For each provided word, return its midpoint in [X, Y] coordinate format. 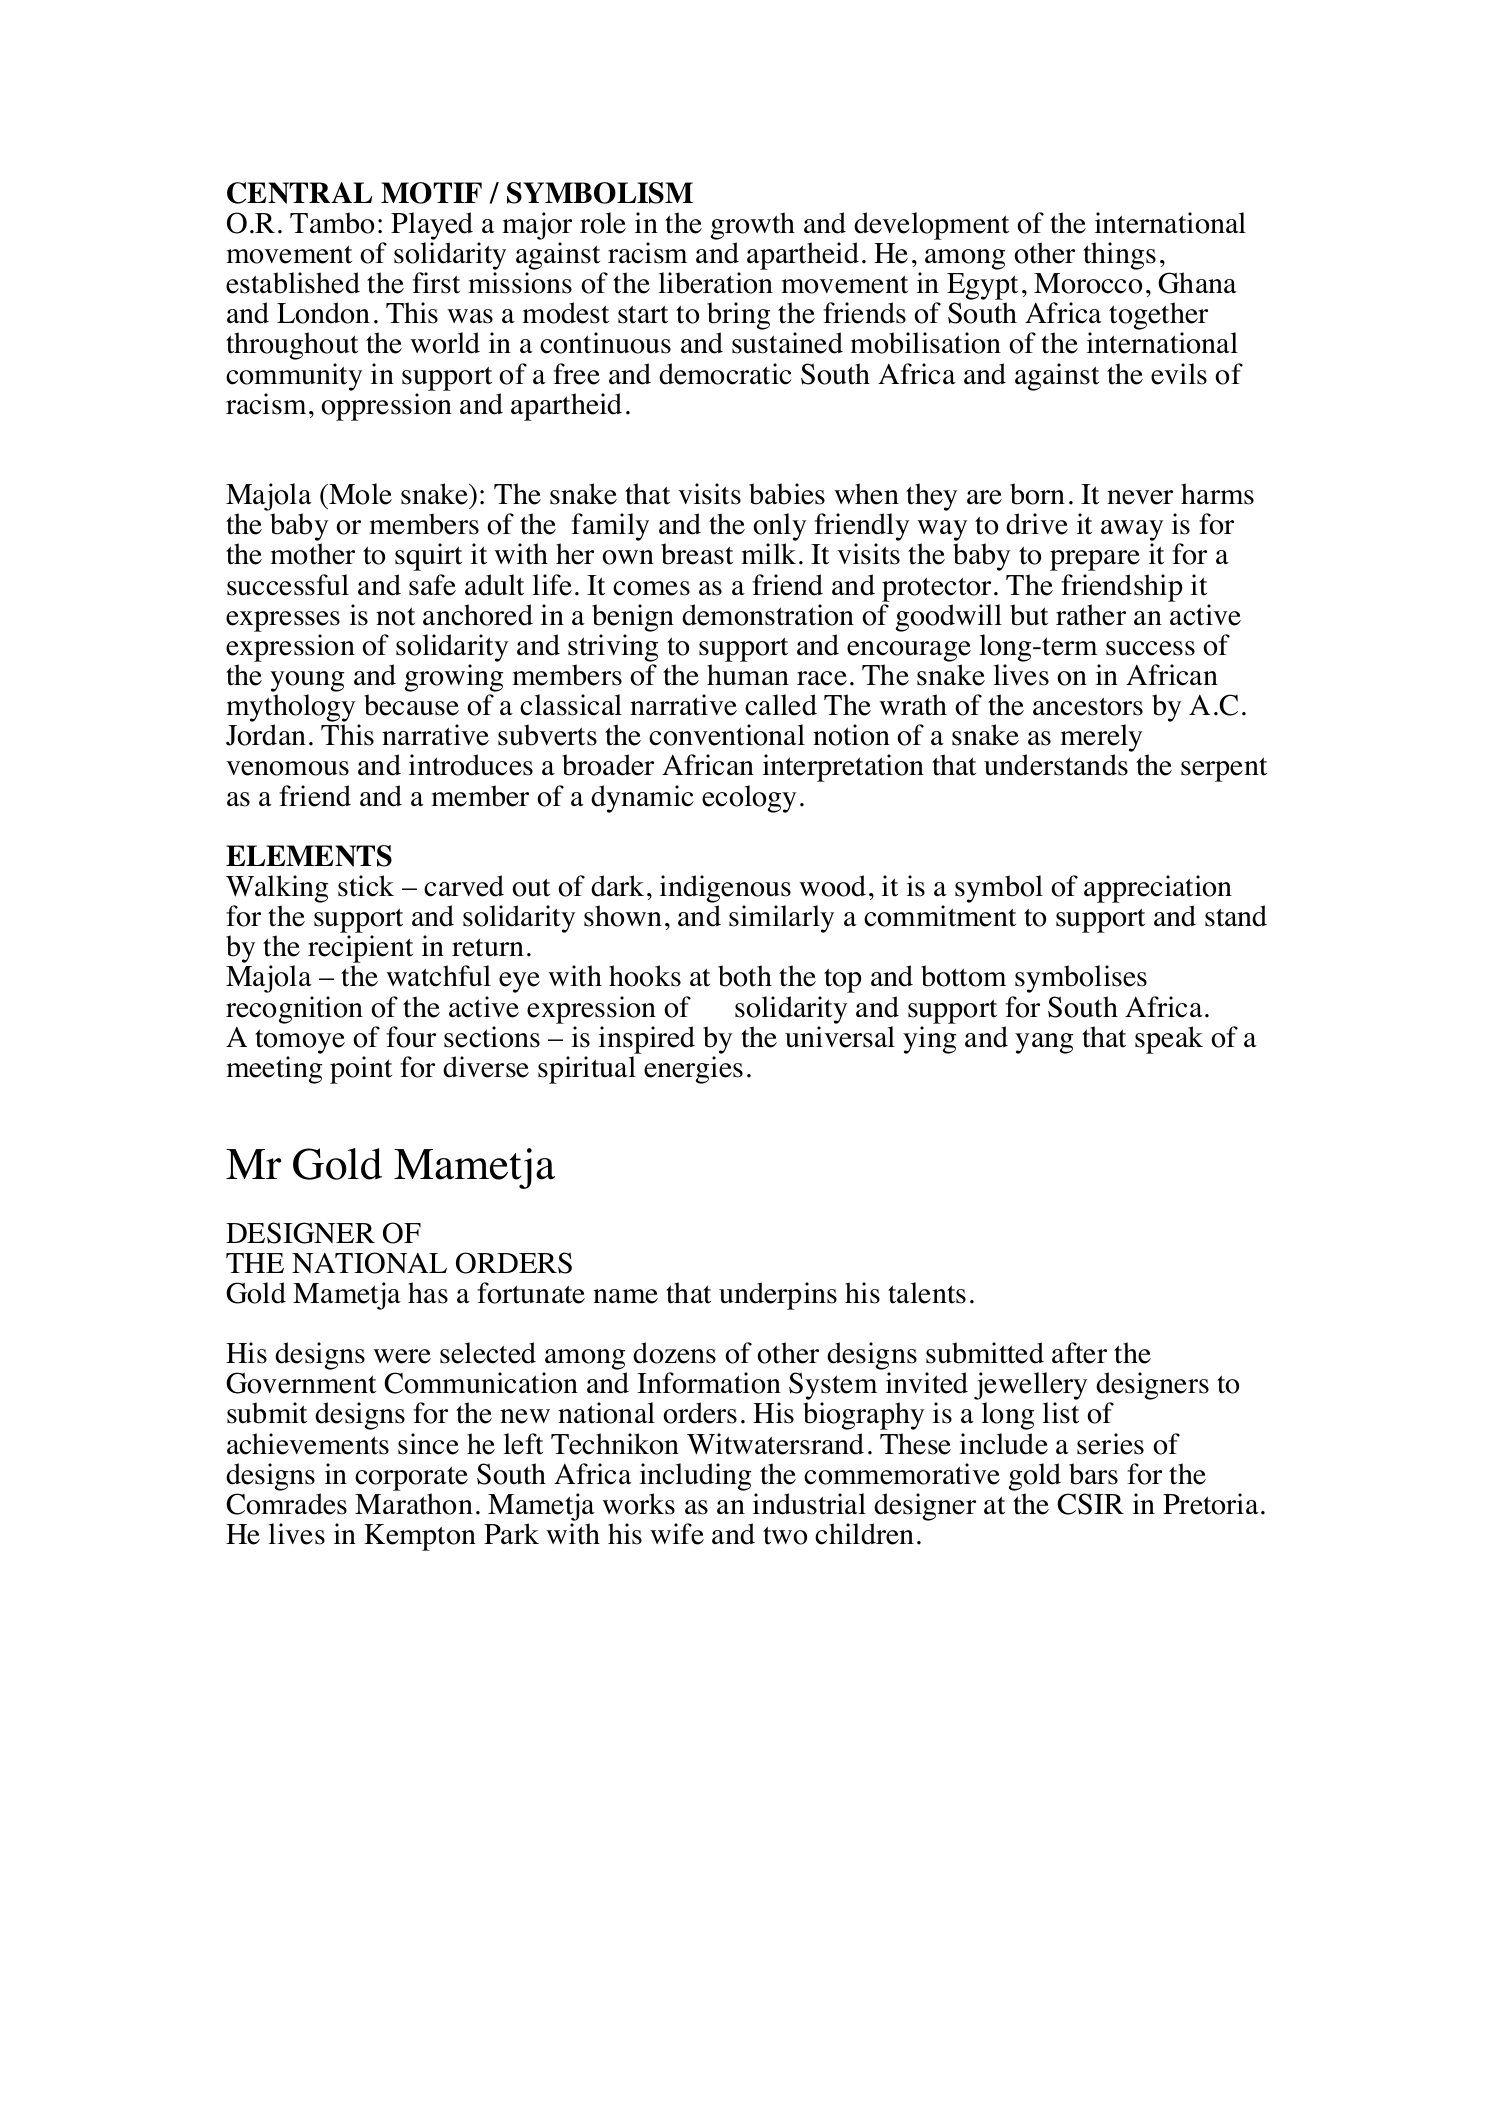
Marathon [414, 1504]
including [695, 1477]
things [1119, 256]
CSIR [1090, 1504]
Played [432, 226]
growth [753, 226]
